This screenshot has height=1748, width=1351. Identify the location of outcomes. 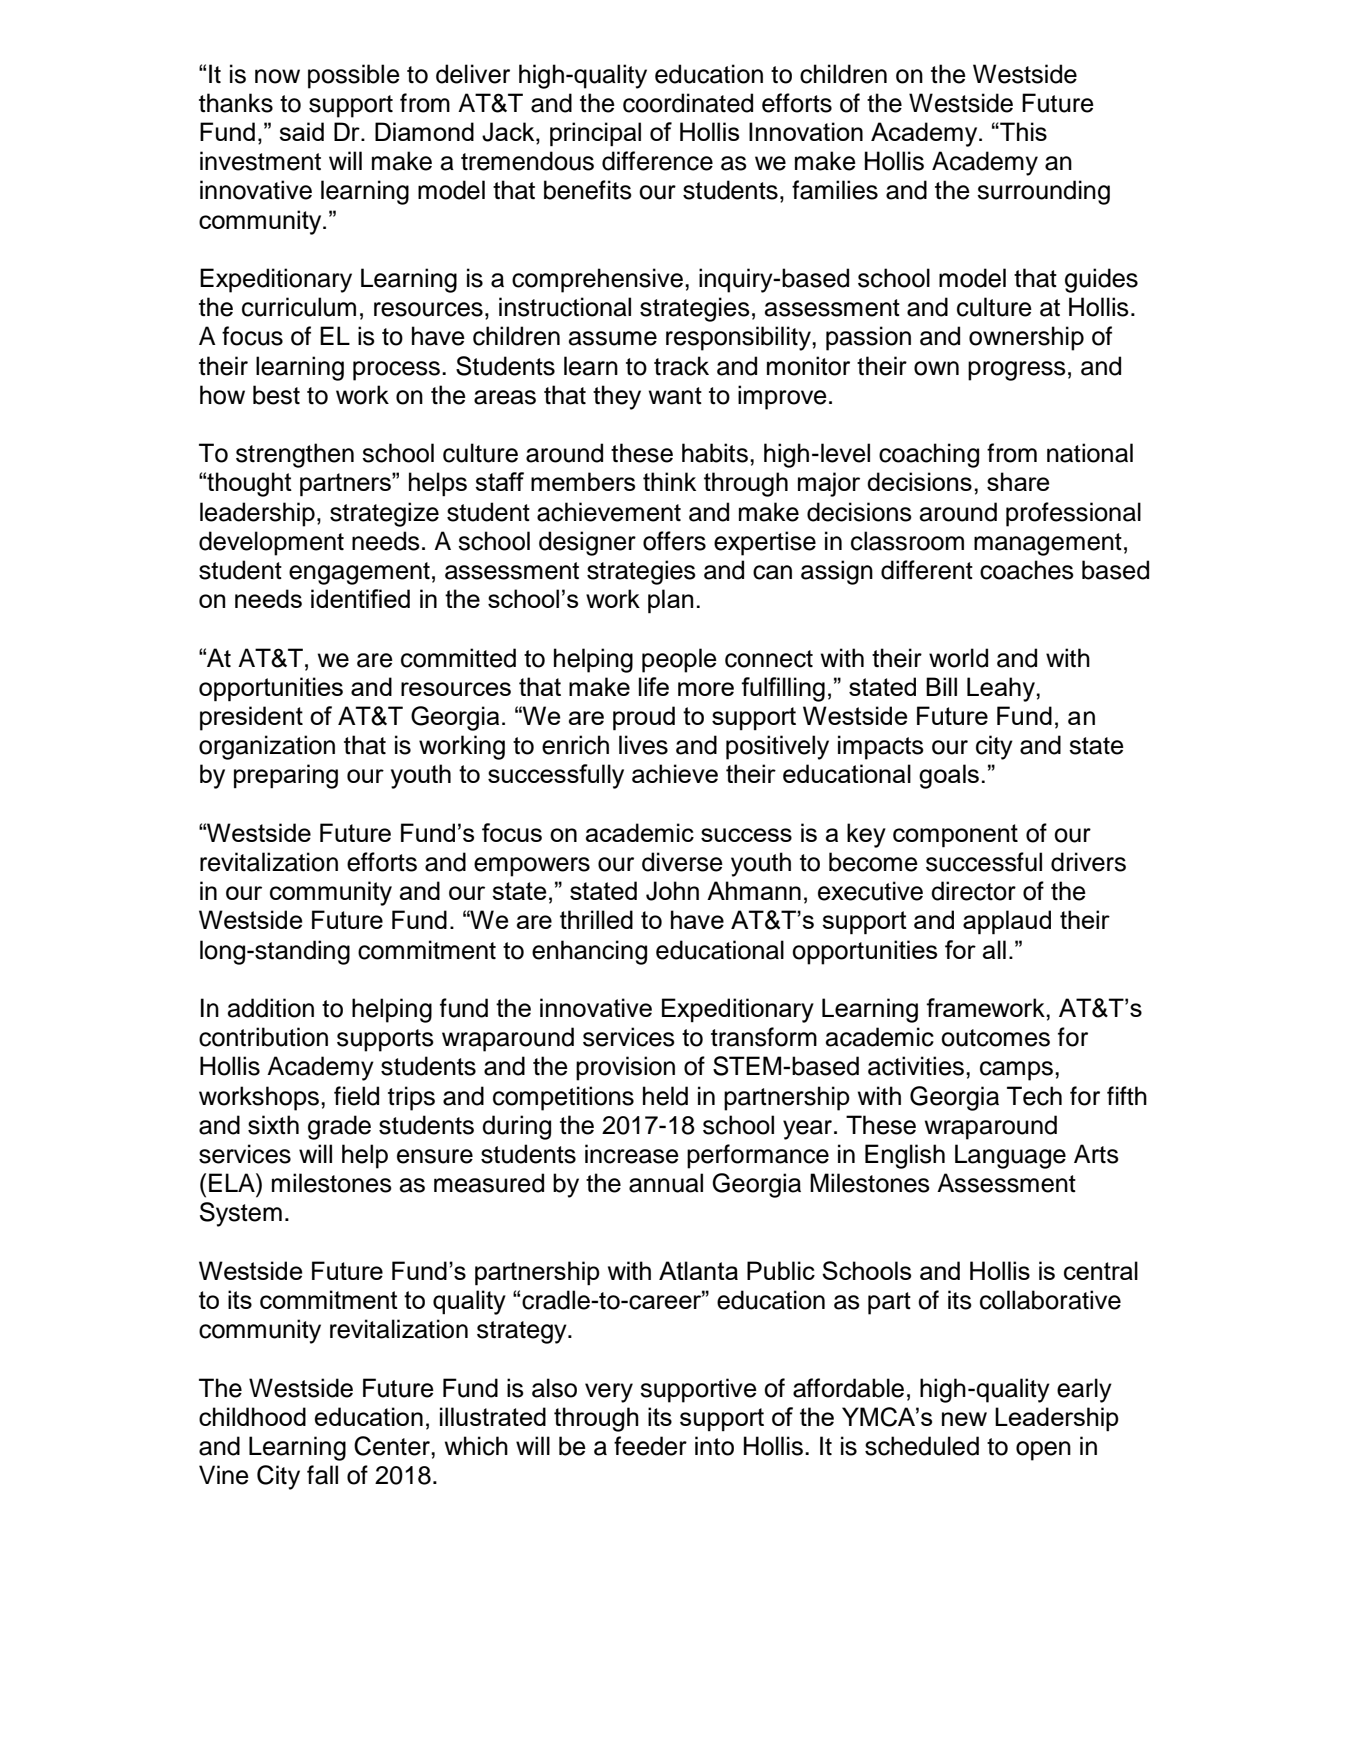
(995, 1038).
